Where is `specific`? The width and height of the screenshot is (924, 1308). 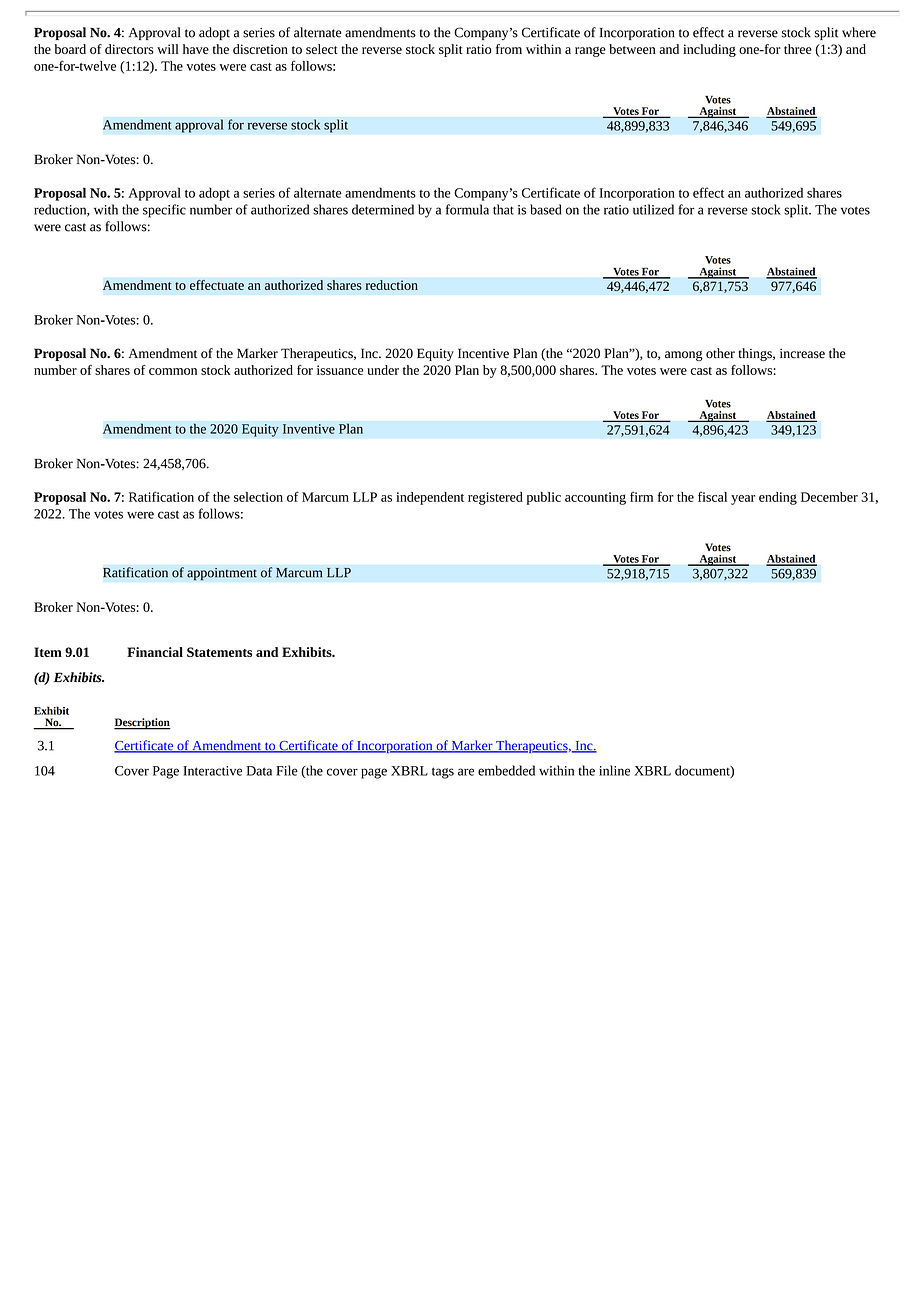 specific is located at coordinates (164, 211).
